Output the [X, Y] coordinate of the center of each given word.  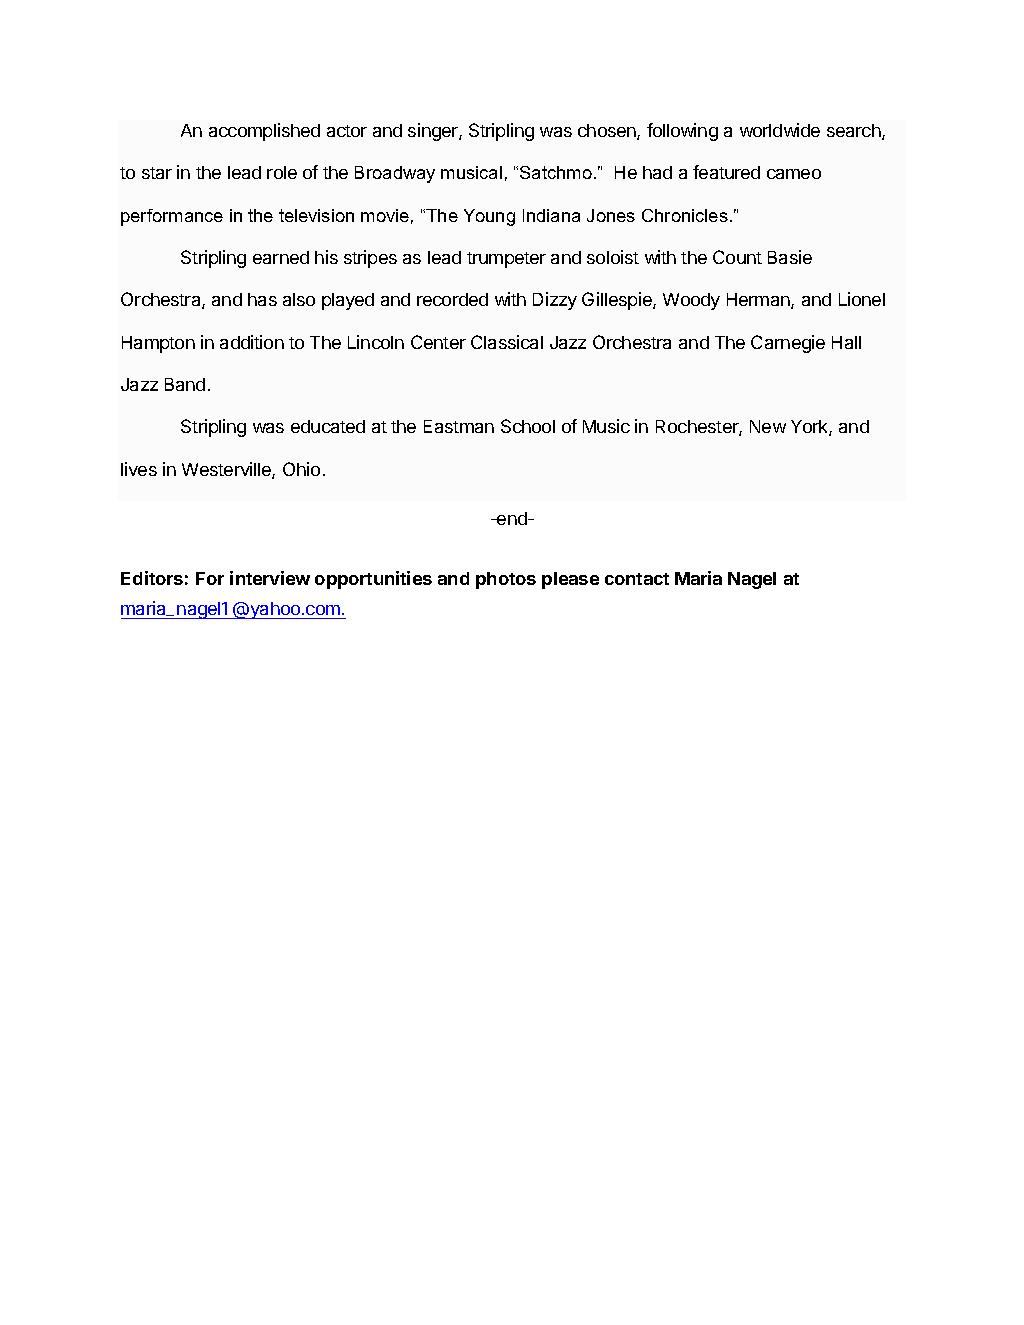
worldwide [780, 130]
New [768, 426]
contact [637, 579]
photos [506, 580]
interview [270, 578]
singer [434, 132]
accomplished [264, 132]
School [528, 426]
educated [328, 426]
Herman [759, 301]
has [262, 299]
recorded [452, 299]
